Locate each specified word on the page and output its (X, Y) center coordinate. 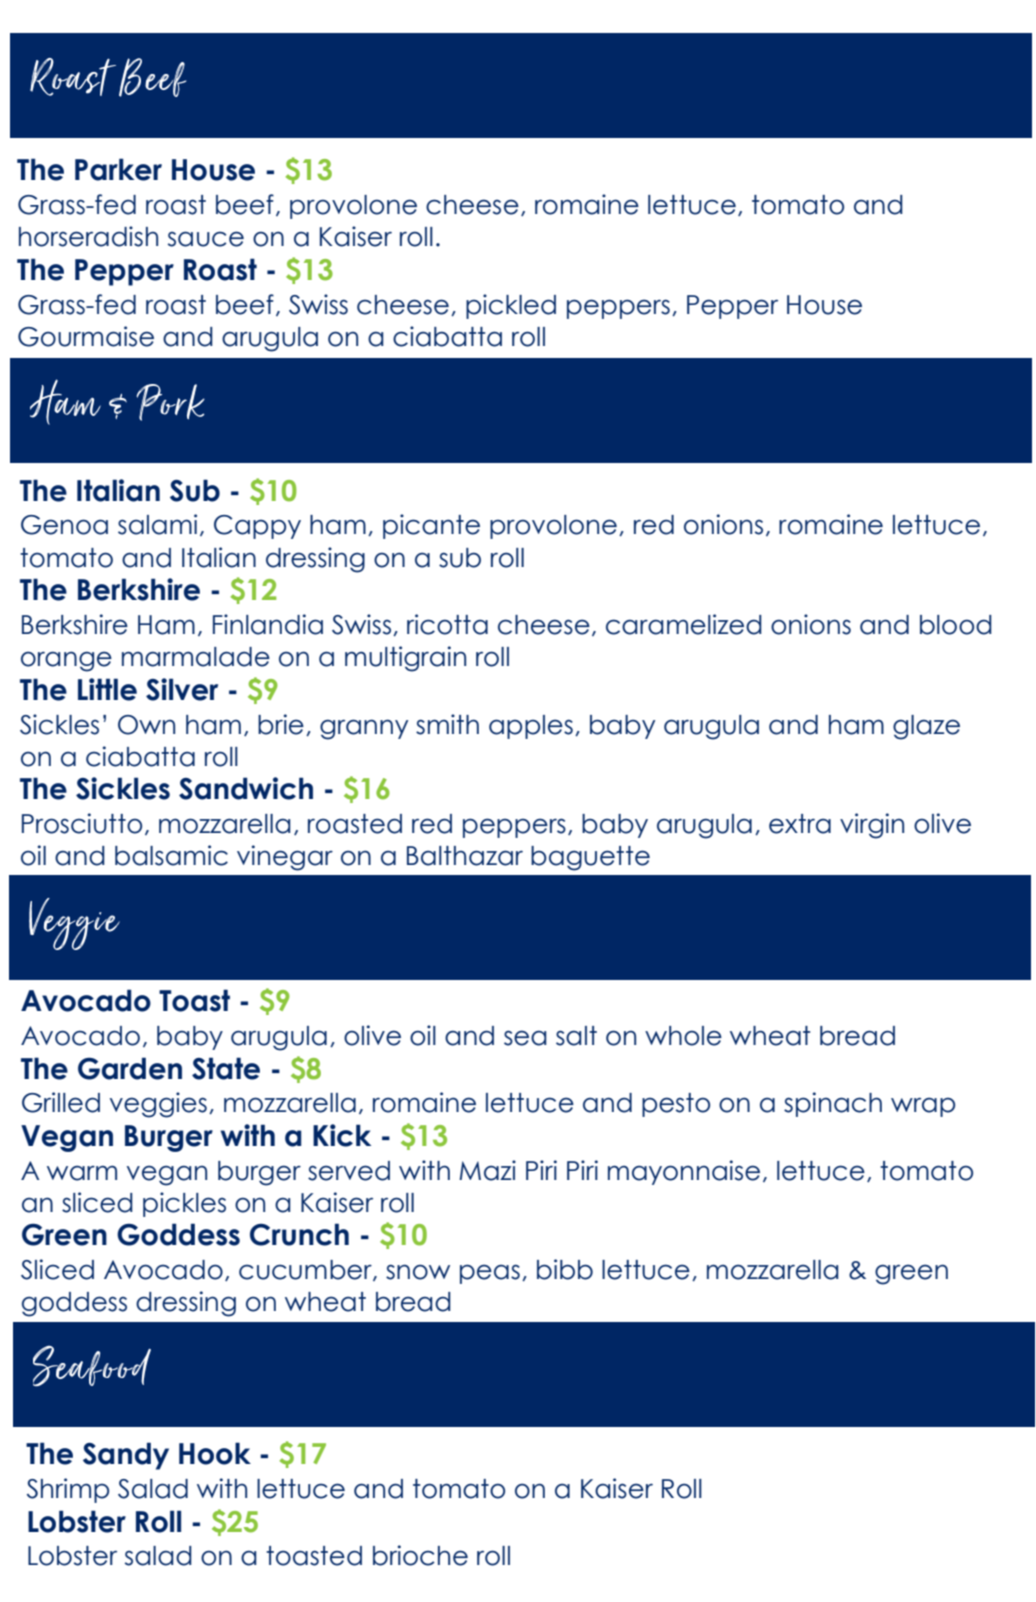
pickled (511, 306)
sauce (206, 239)
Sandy (126, 1456)
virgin (872, 826)
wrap (923, 1107)
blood (956, 625)
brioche (420, 1555)
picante (431, 526)
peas (490, 1274)
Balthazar (465, 856)
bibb (565, 1269)
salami (157, 524)
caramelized (684, 624)
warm (82, 1173)
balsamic (171, 855)
